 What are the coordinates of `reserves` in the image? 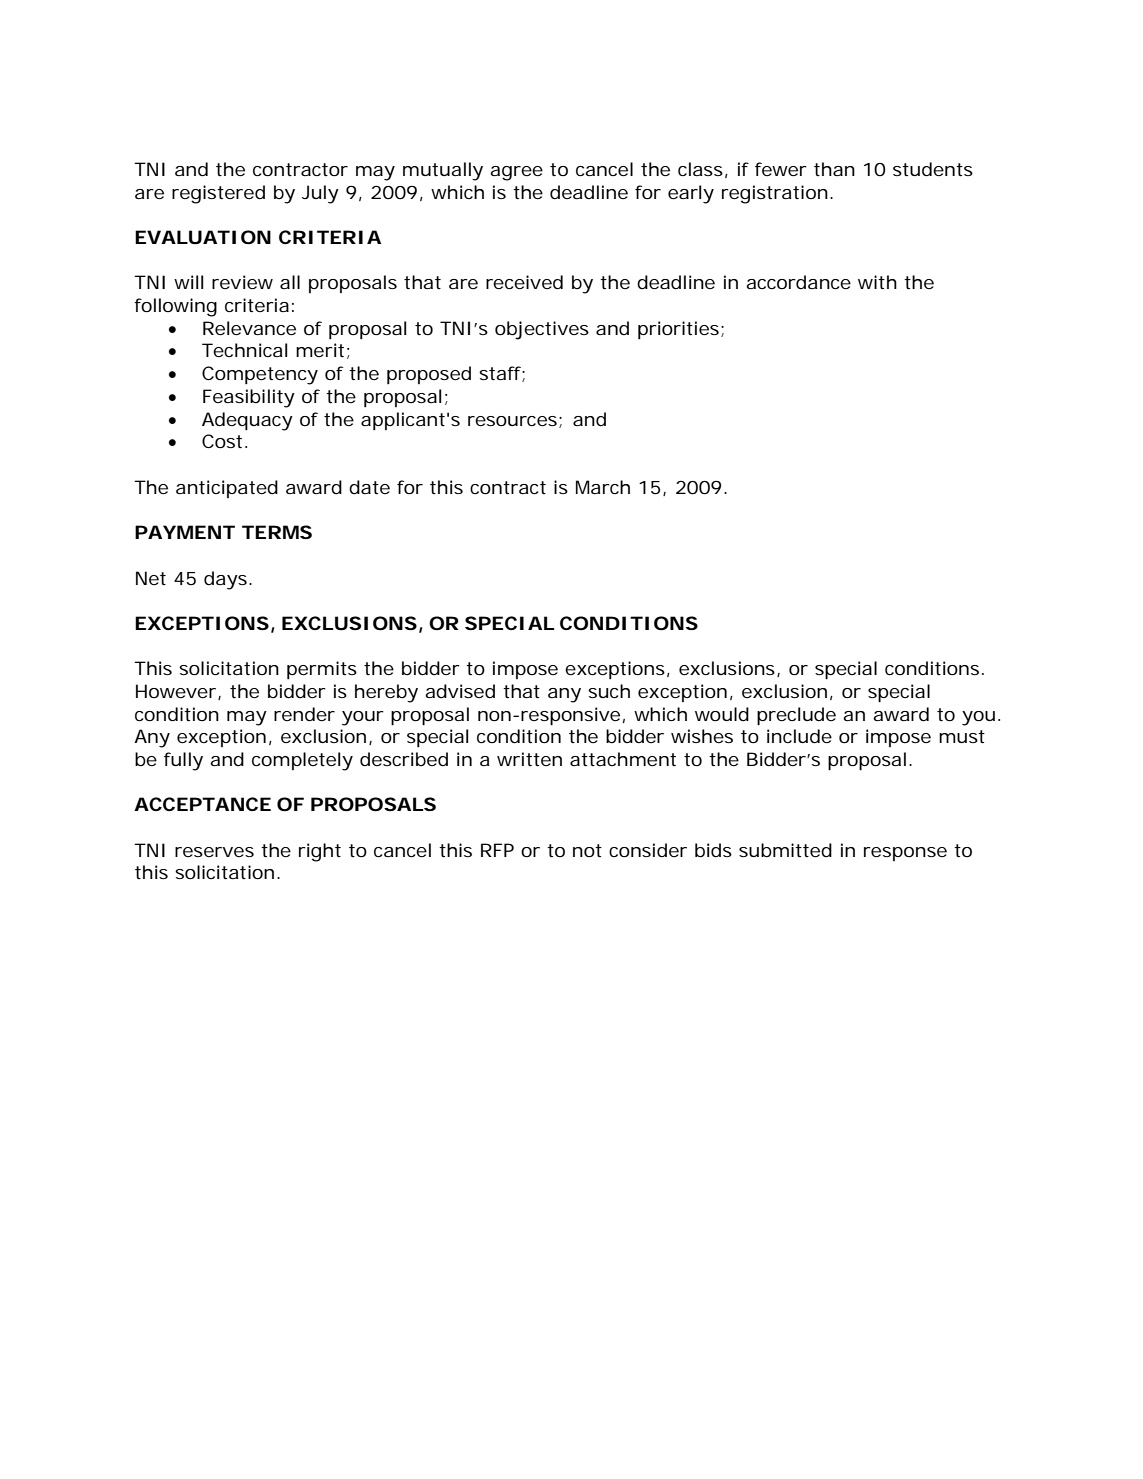 It's located at (214, 852).
